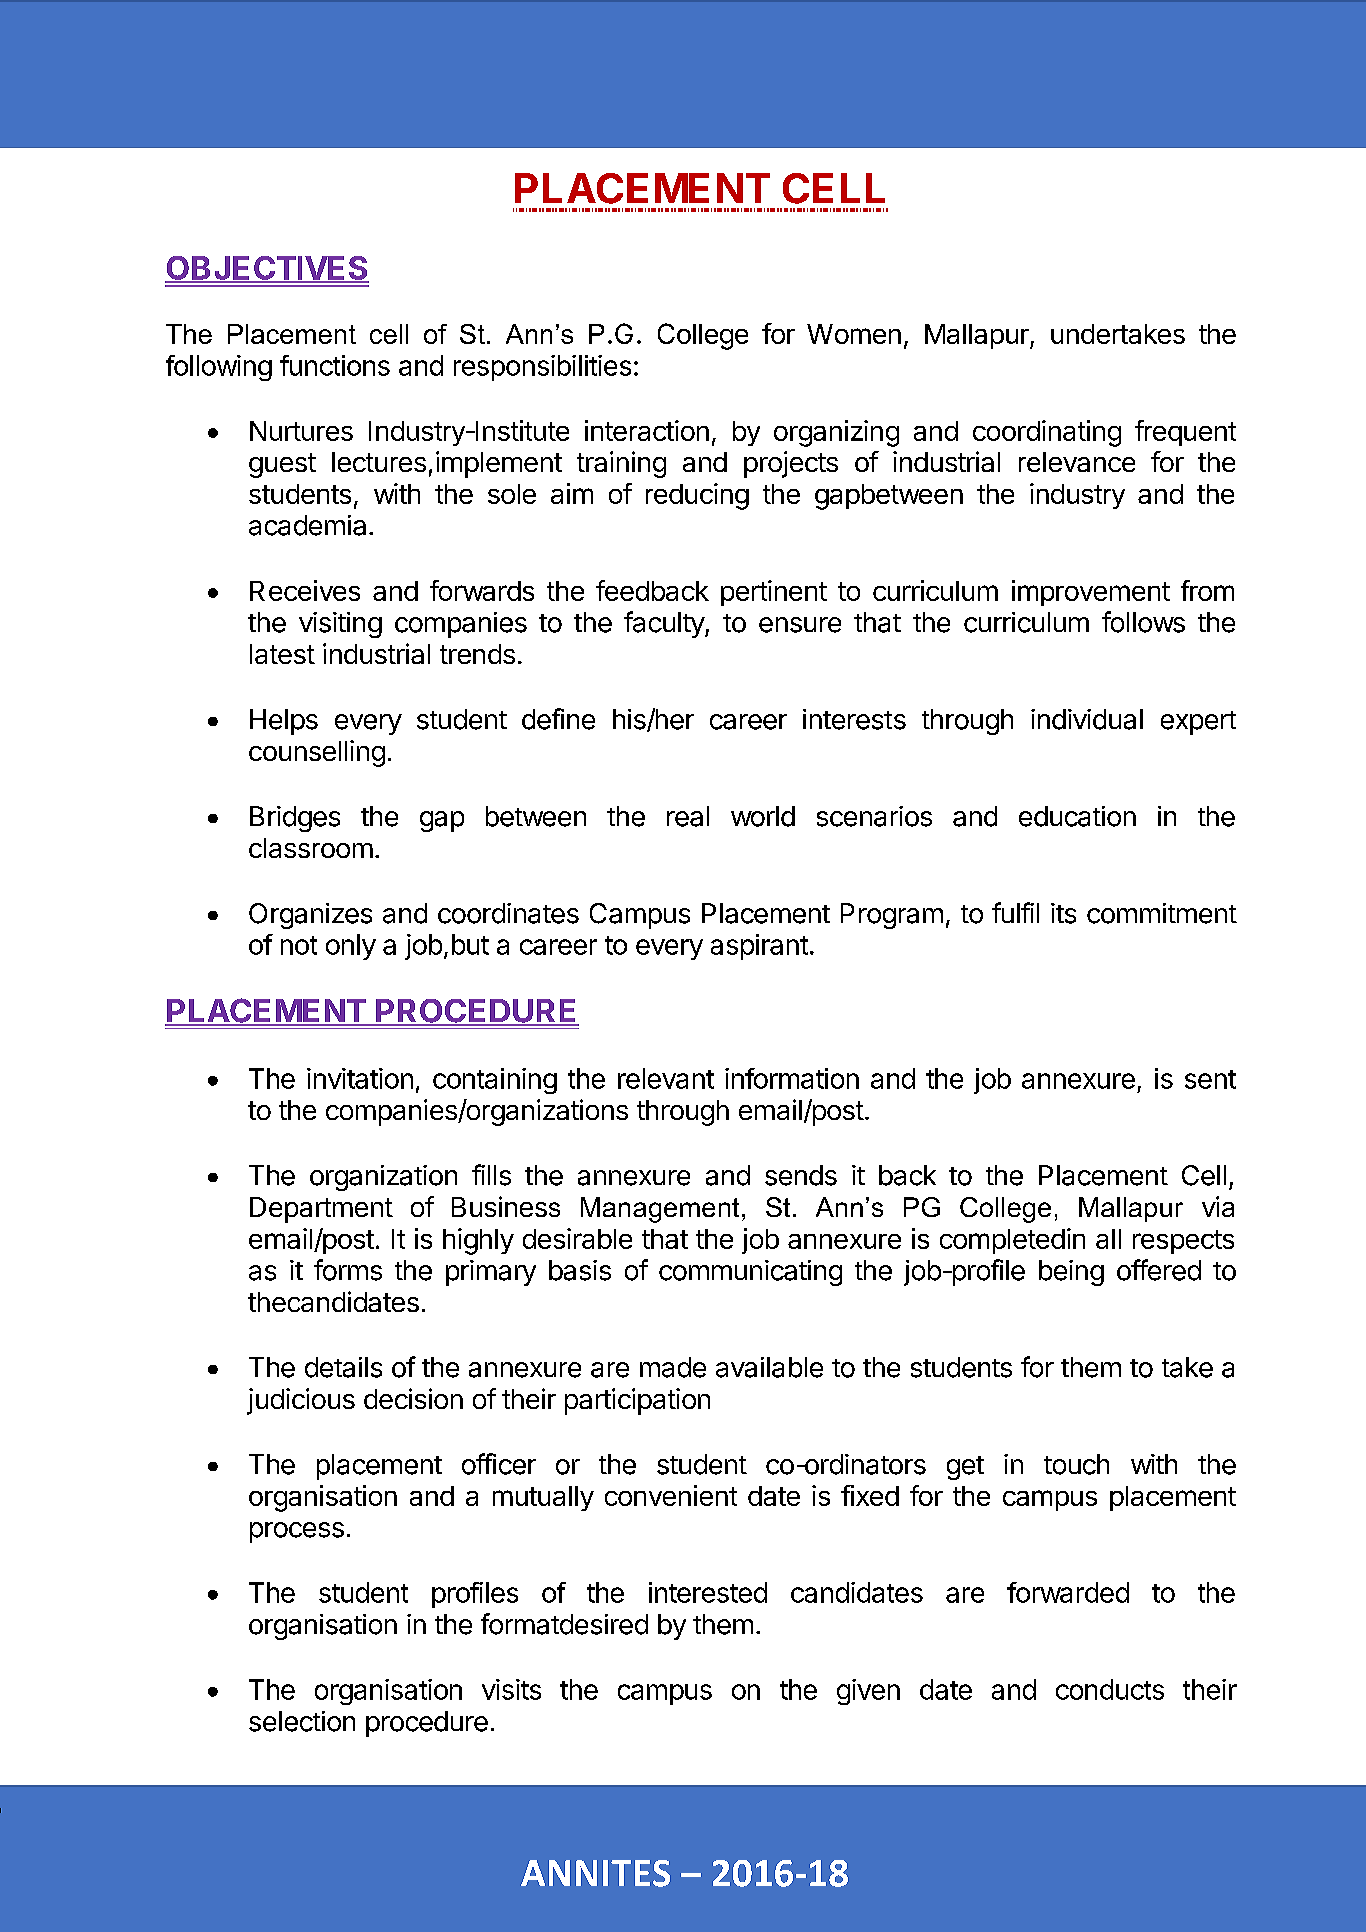 Image resolution: width=1366 pixels, height=1932 pixels. What do you see at coordinates (340, 625) in the image?
I see `visiting` at bounding box center [340, 625].
